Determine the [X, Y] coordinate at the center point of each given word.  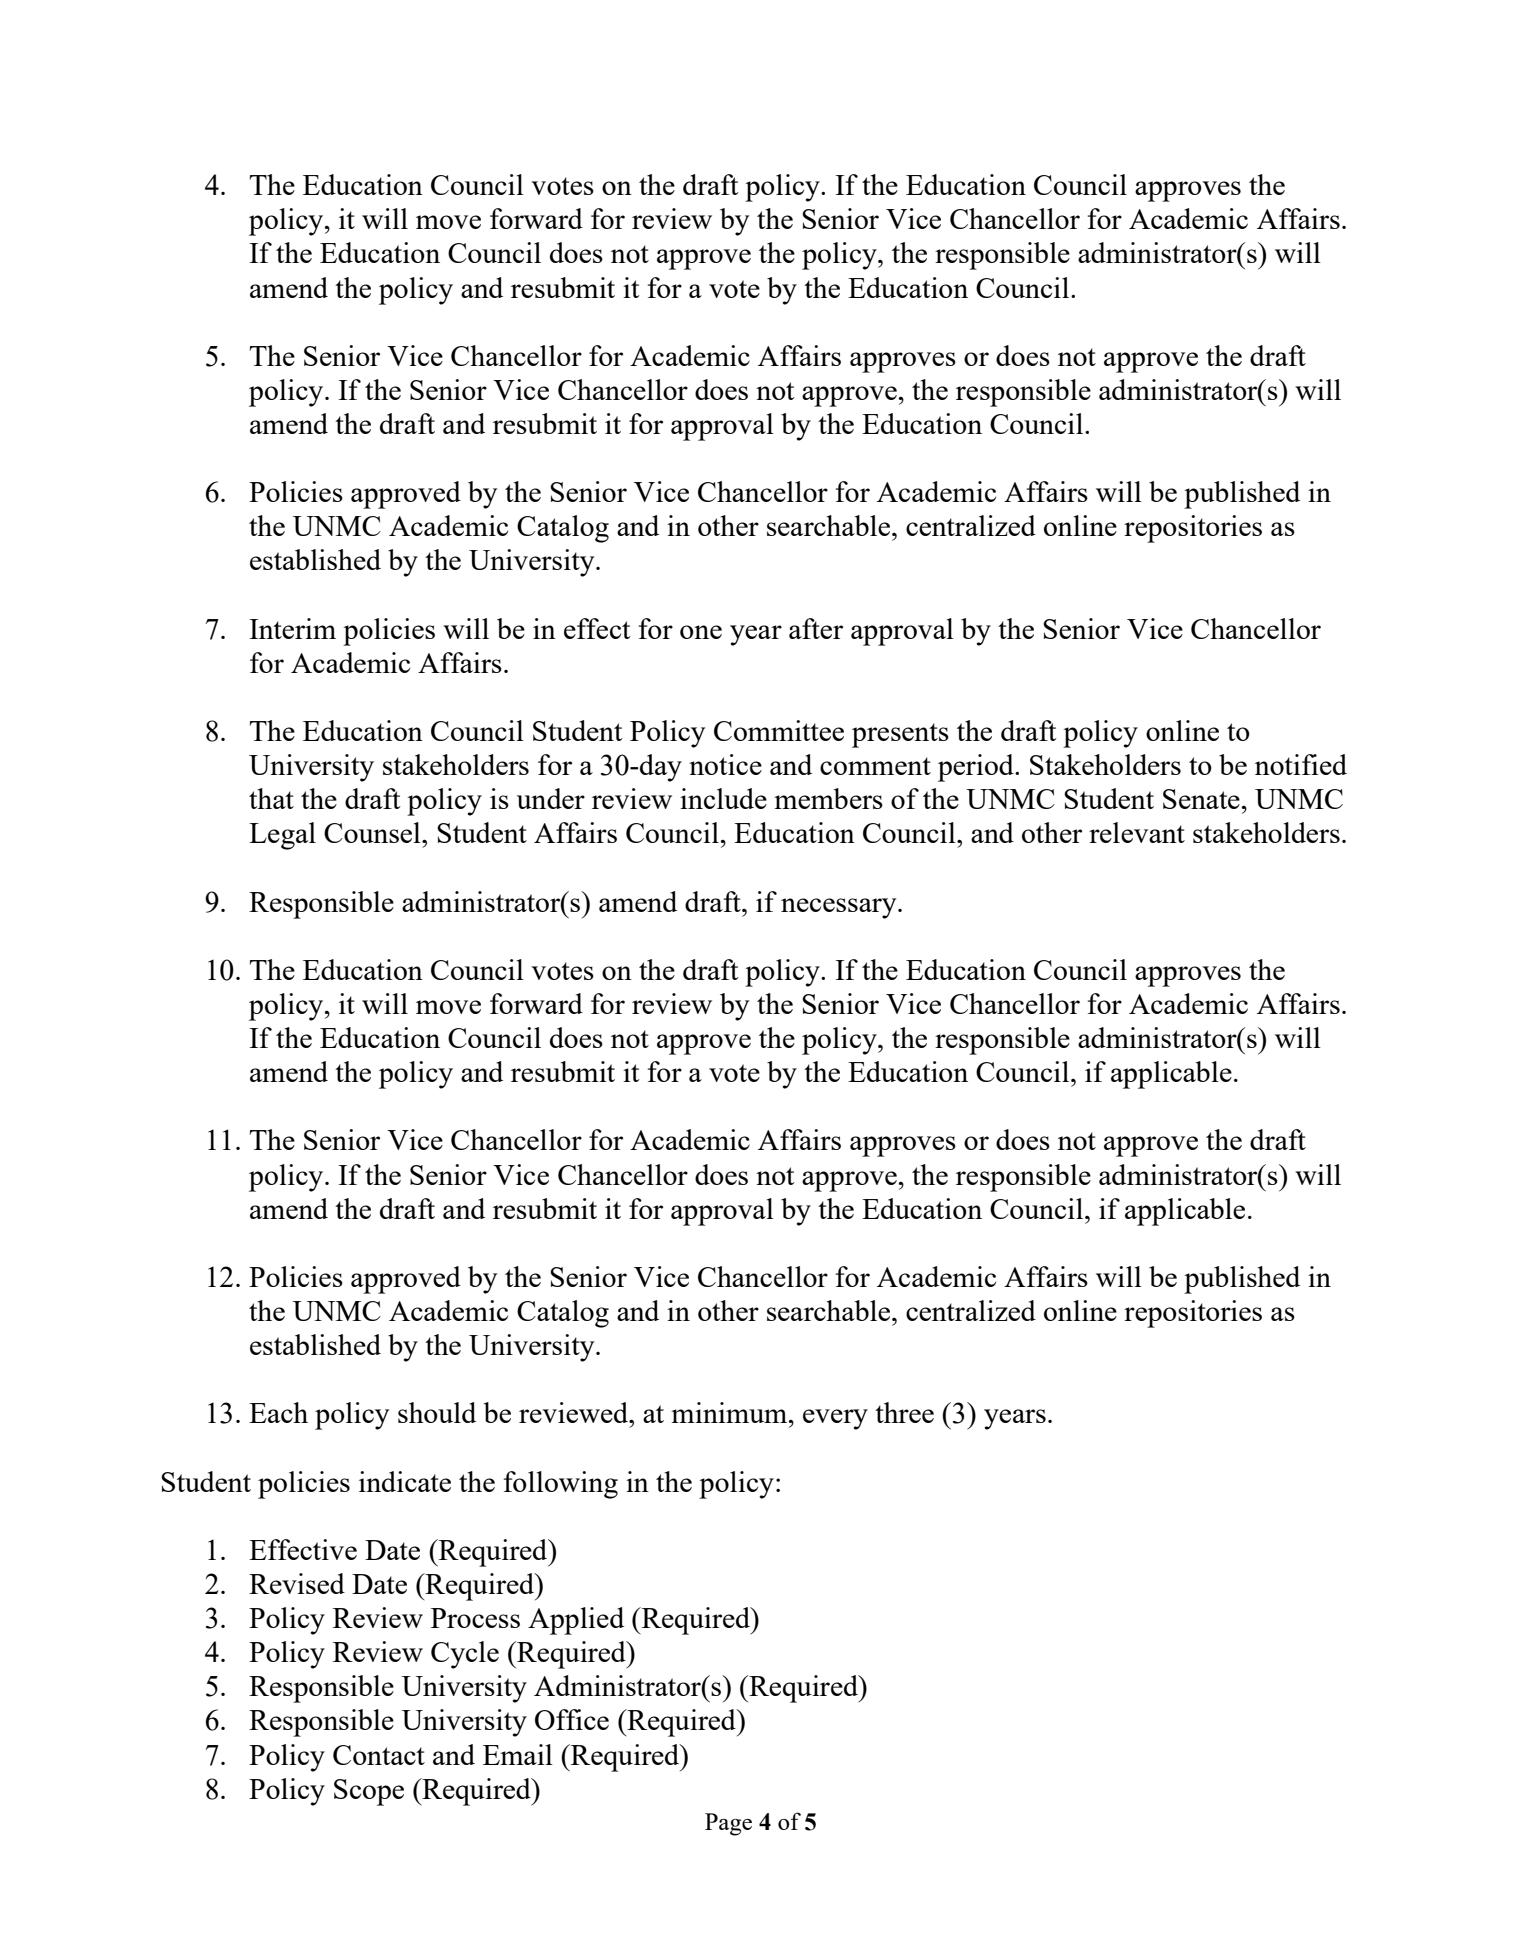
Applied [576, 1621]
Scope [369, 1792]
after [816, 628]
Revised [297, 1583]
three [904, 1412]
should [437, 1412]
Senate [1201, 799]
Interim [292, 628]
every [835, 1419]
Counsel [373, 832]
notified [1301, 764]
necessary [840, 908]
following [561, 1485]
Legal [282, 836]
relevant [1137, 832]
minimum [730, 1412]
